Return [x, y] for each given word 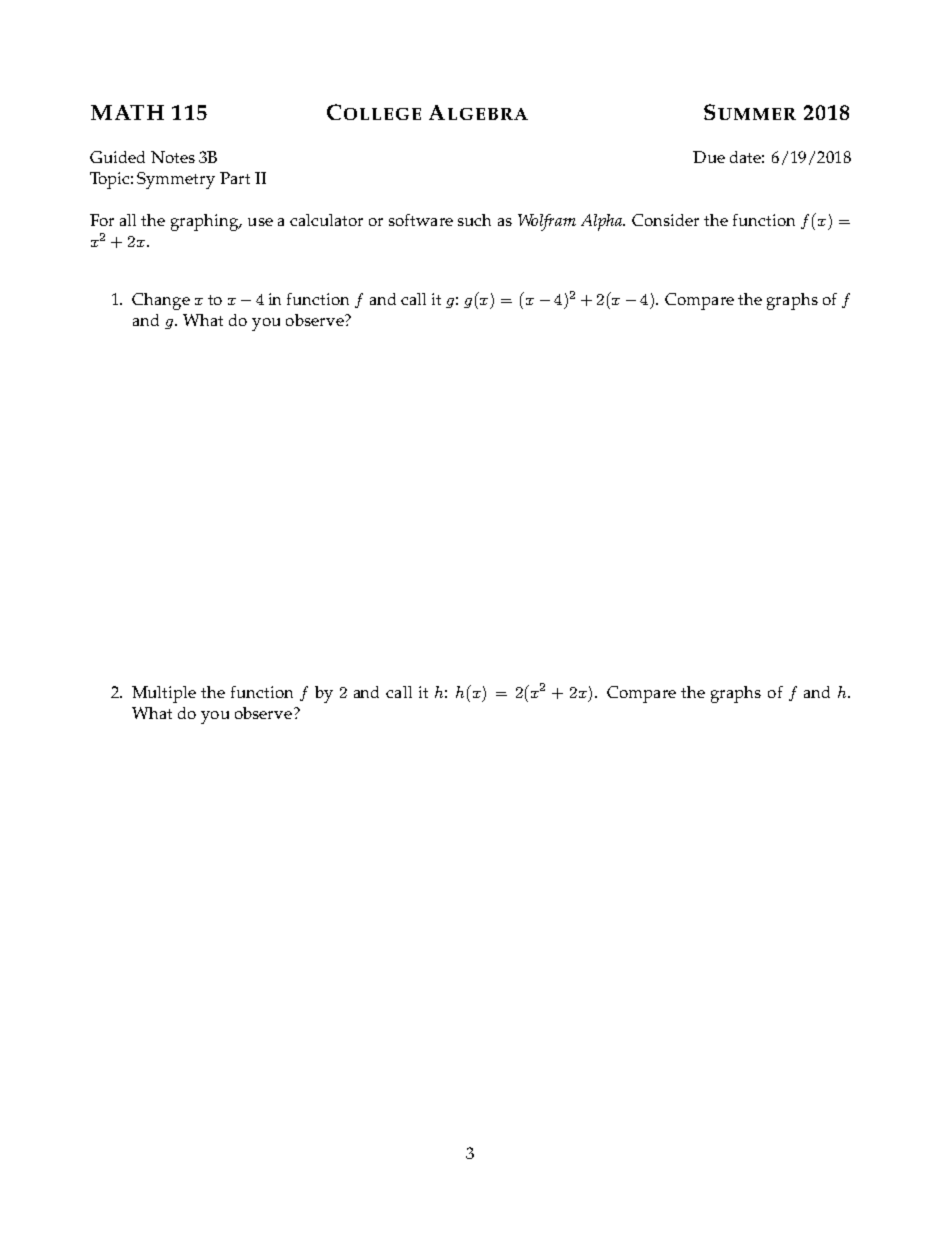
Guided [117, 157]
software [421, 220]
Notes [173, 157]
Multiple [164, 694]
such [474, 220]
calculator [326, 220]
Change [161, 301]
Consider [665, 220]
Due [709, 157]
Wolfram [547, 222]
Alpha [602, 222]
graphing [206, 222]
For [102, 220]
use [260, 222]
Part [235, 178]
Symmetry [176, 180]
